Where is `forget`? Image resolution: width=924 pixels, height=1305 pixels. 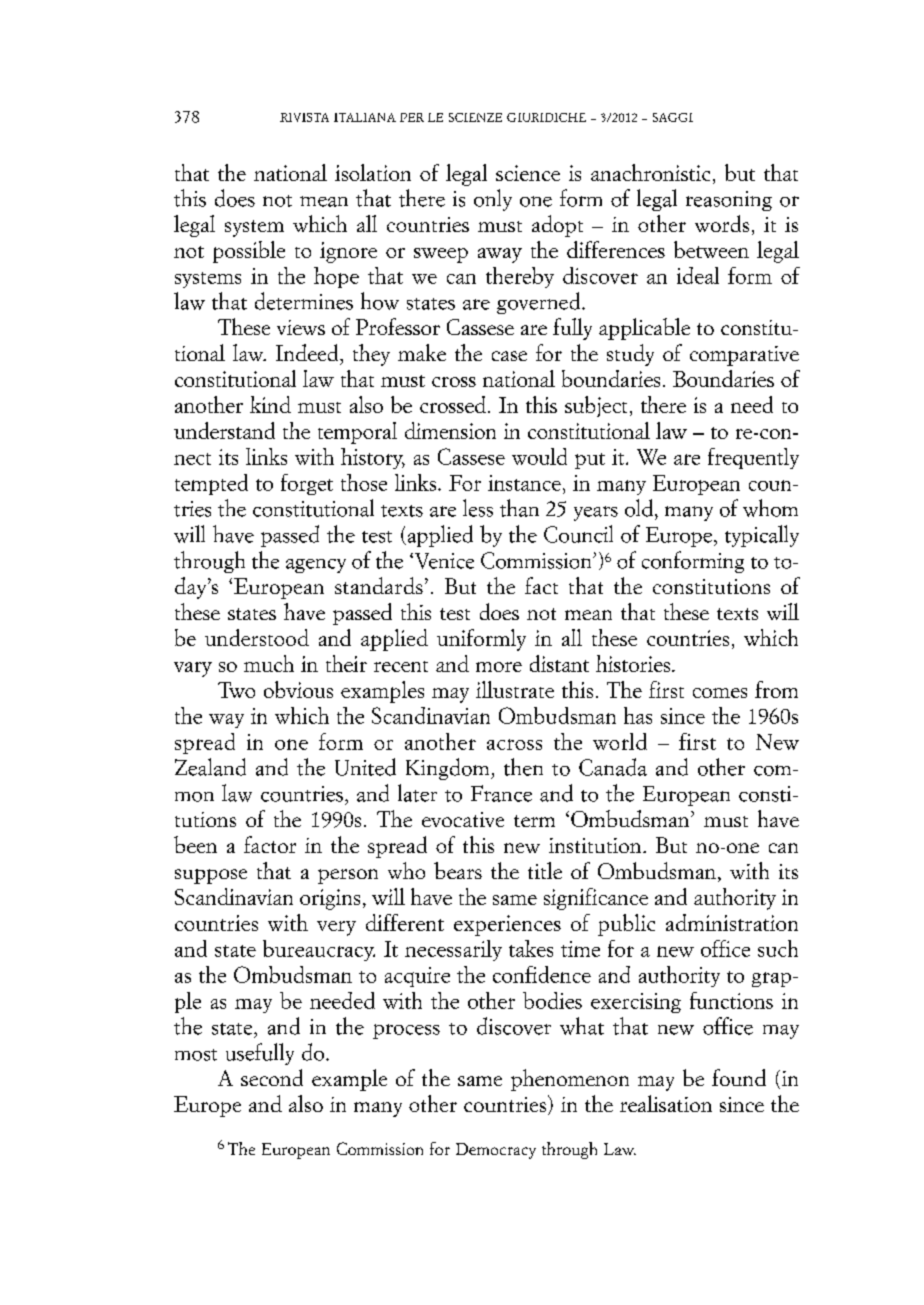 forget is located at coordinates (307, 484).
